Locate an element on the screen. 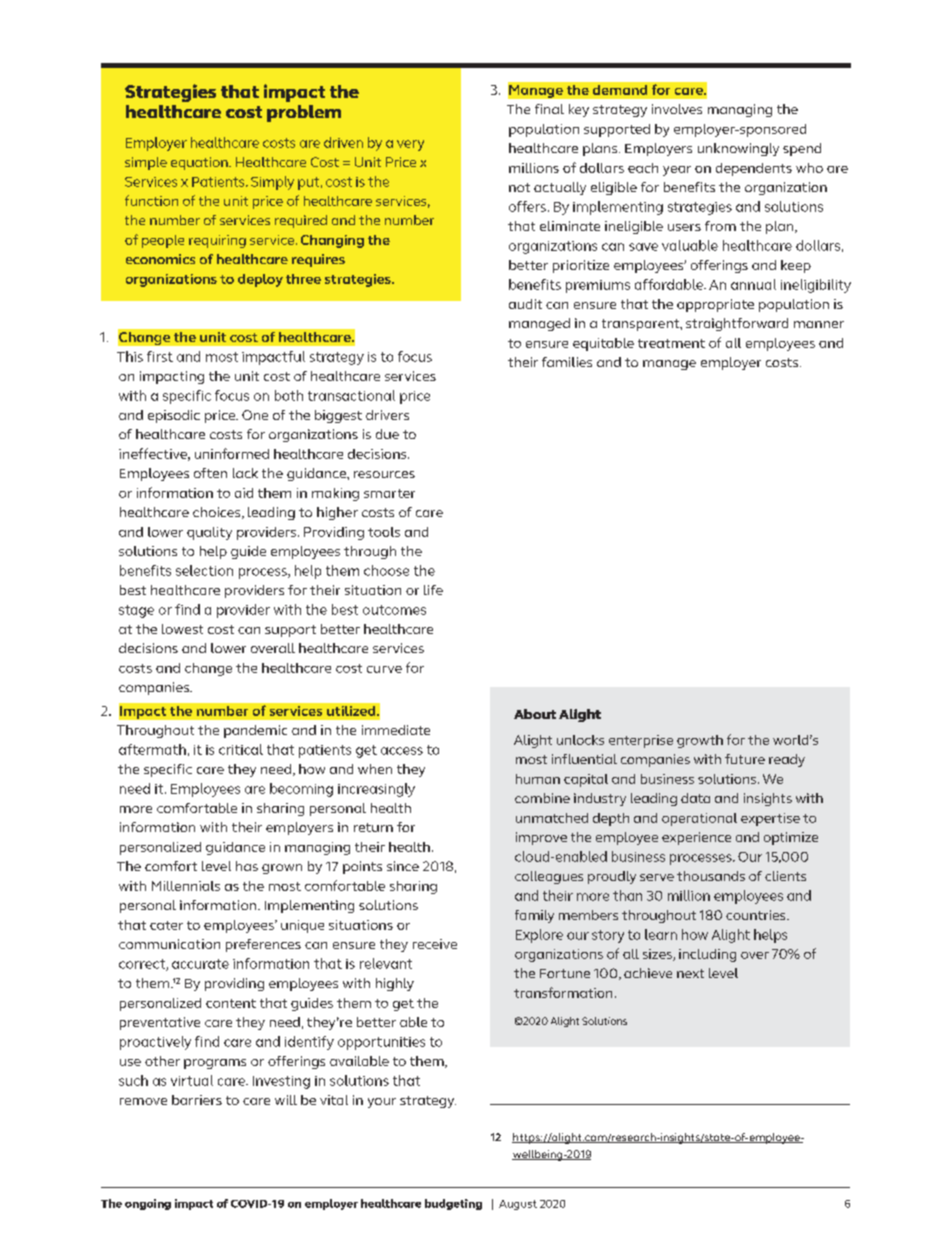  unknowingly is located at coordinates (738, 149).
